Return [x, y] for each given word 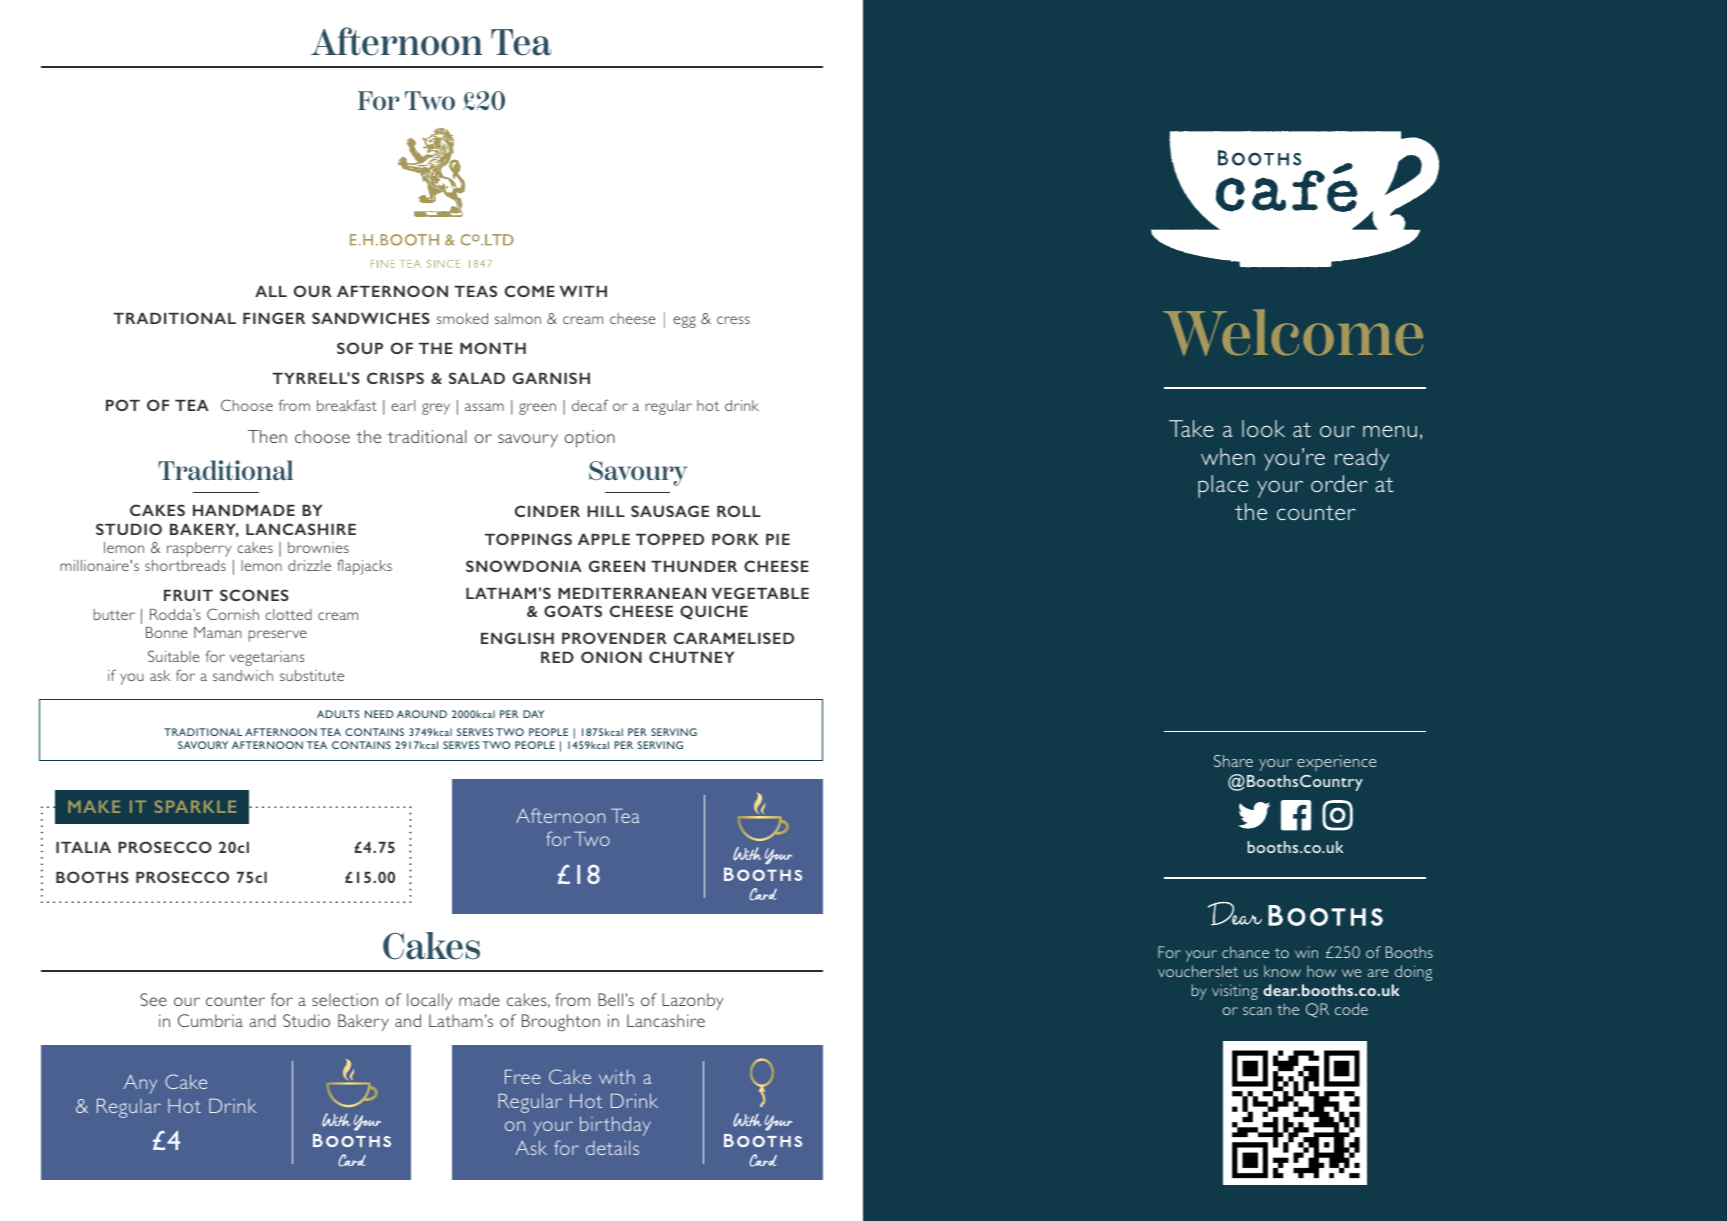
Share [1233, 761]
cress [733, 320]
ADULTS [338, 714]
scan [1257, 1011]
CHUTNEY [691, 657]
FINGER [274, 318]
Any [140, 1084]
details [612, 1148]
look [1263, 428]
